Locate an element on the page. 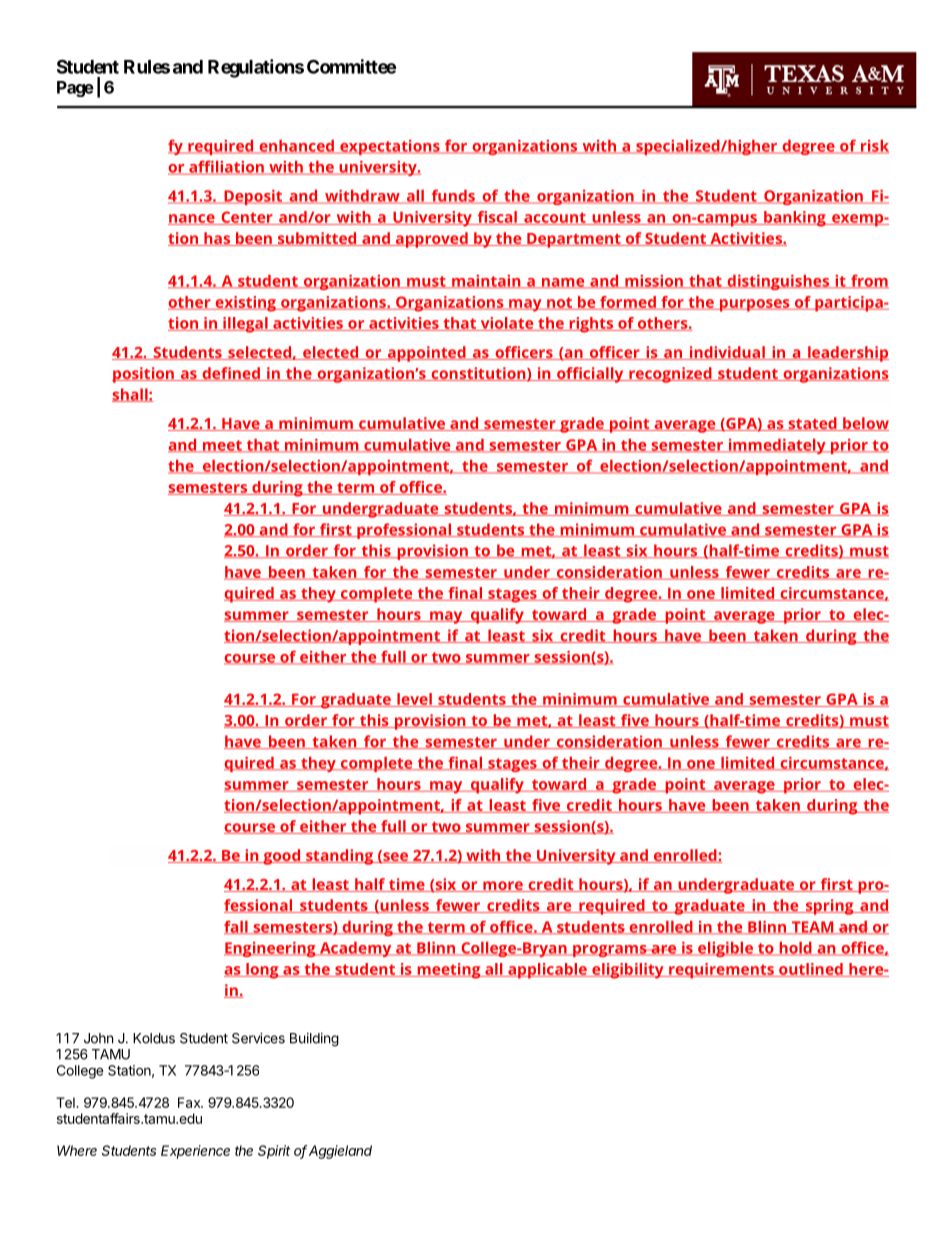  funds is located at coordinates (453, 196).
